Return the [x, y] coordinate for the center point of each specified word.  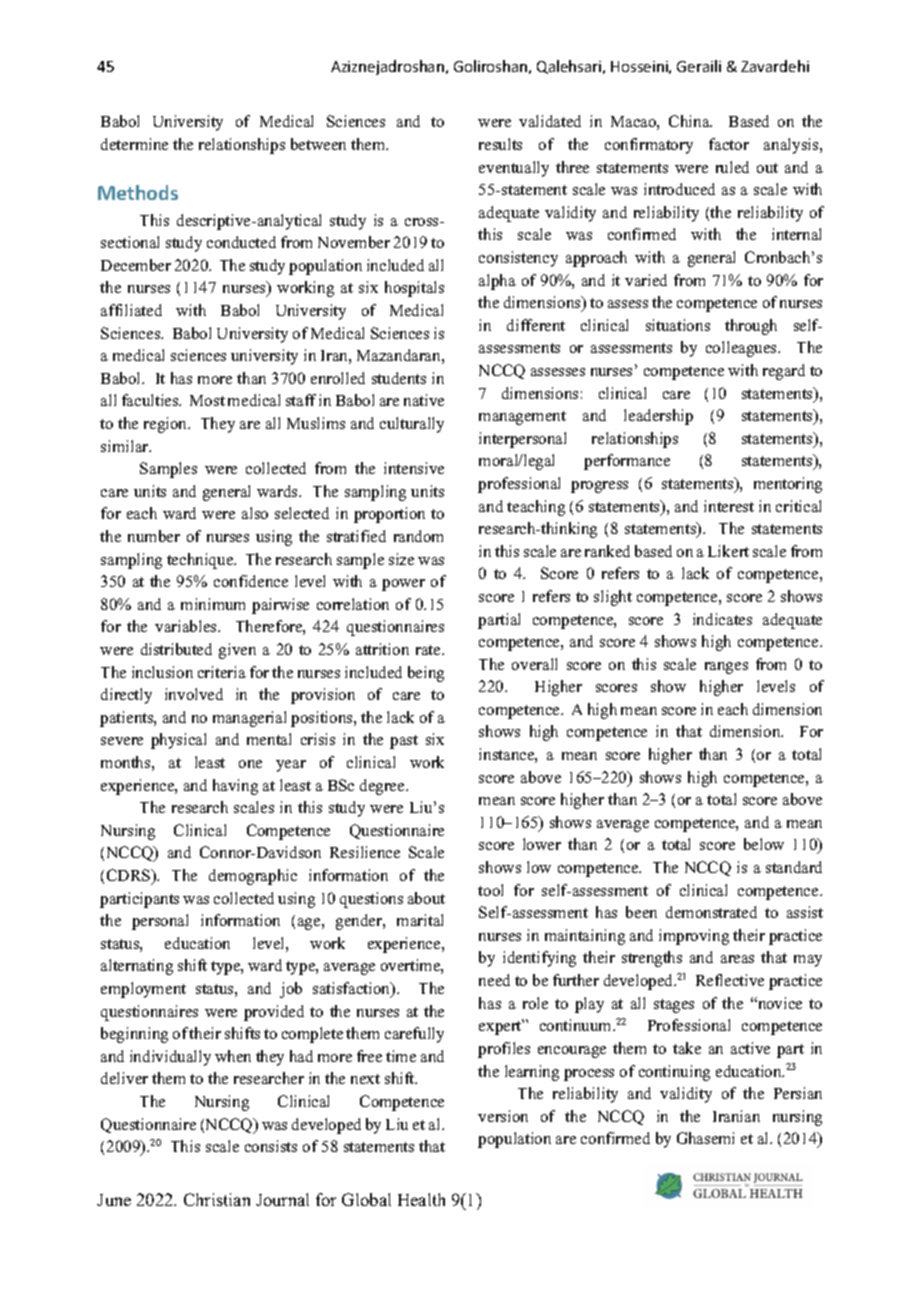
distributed [176, 649]
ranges [726, 668]
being [426, 674]
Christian [217, 1199]
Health [421, 1199]
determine [134, 144]
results [500, 144]
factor [729, 144]
